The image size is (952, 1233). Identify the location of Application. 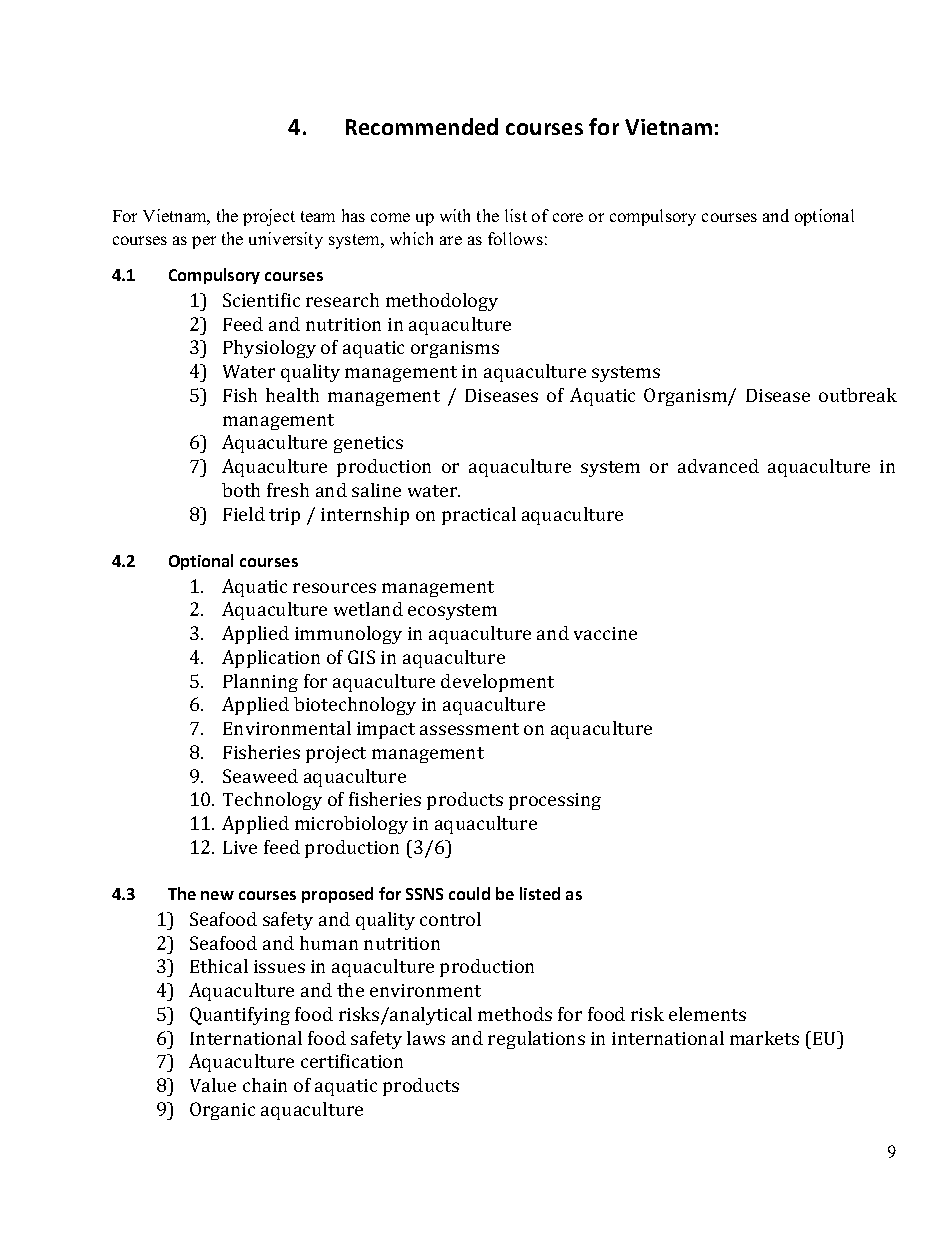
(271, 659).
